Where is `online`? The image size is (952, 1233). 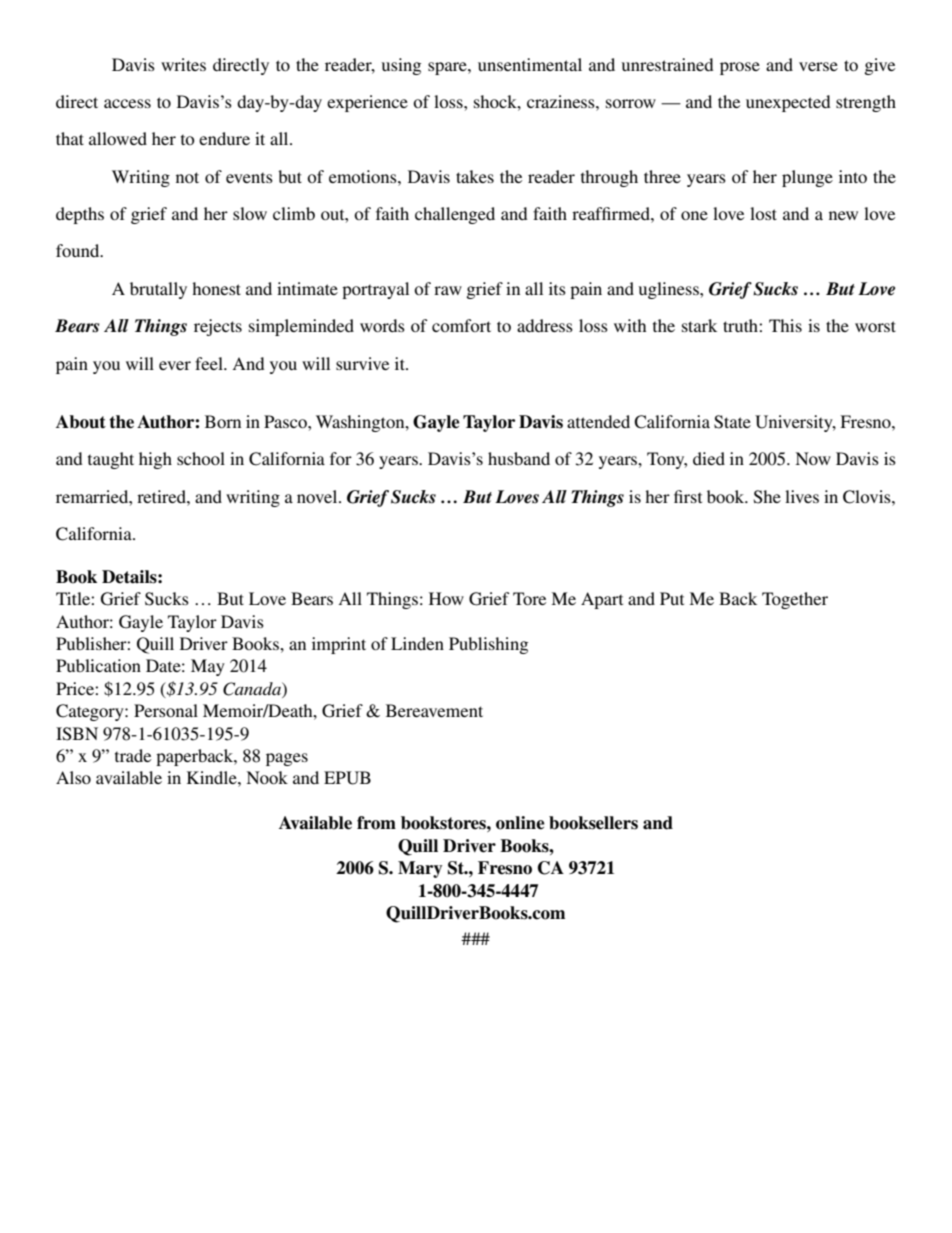
online is located at coordinates (520, 823).
